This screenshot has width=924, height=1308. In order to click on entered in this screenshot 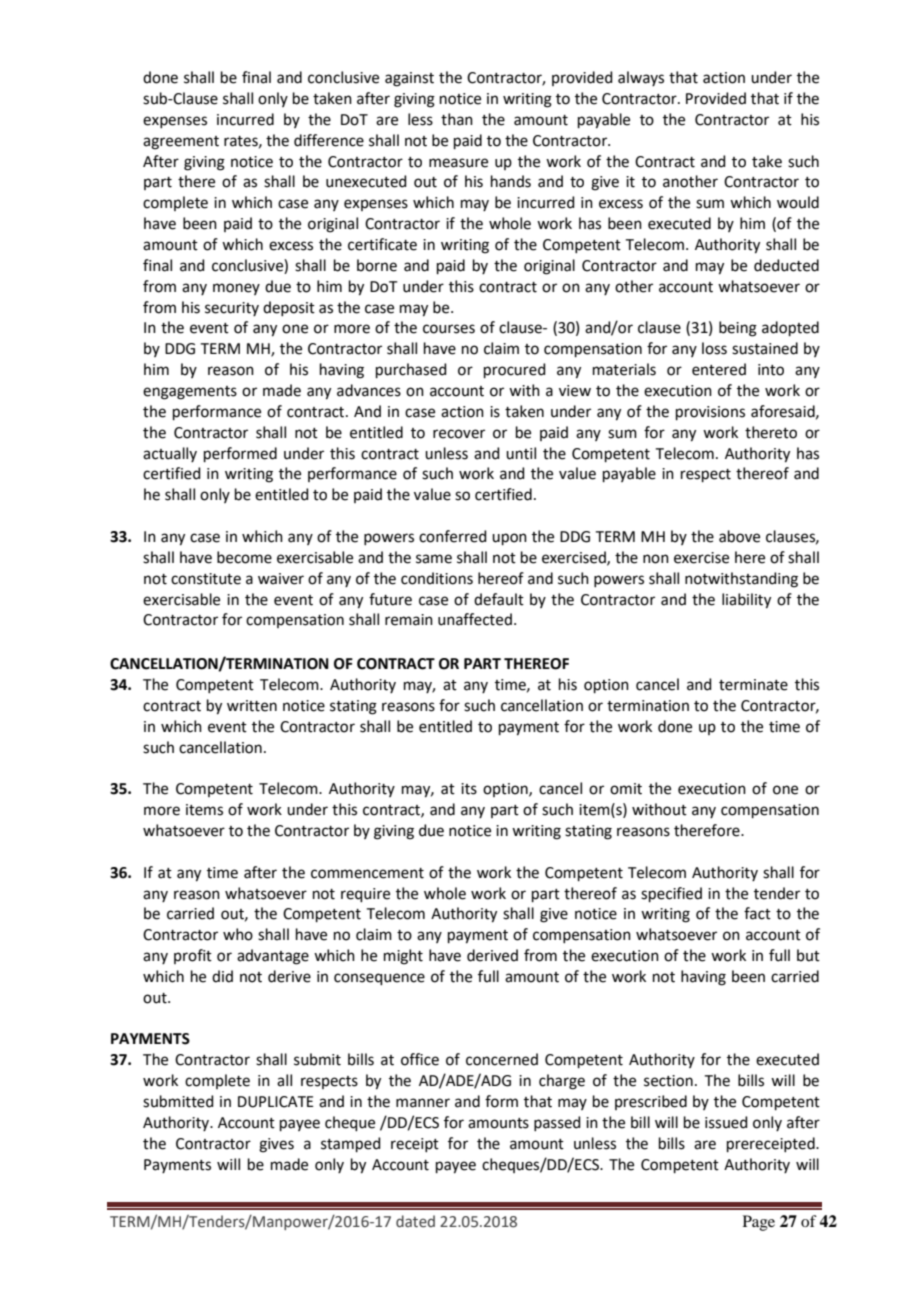, I will do `click(719, 369)`.
